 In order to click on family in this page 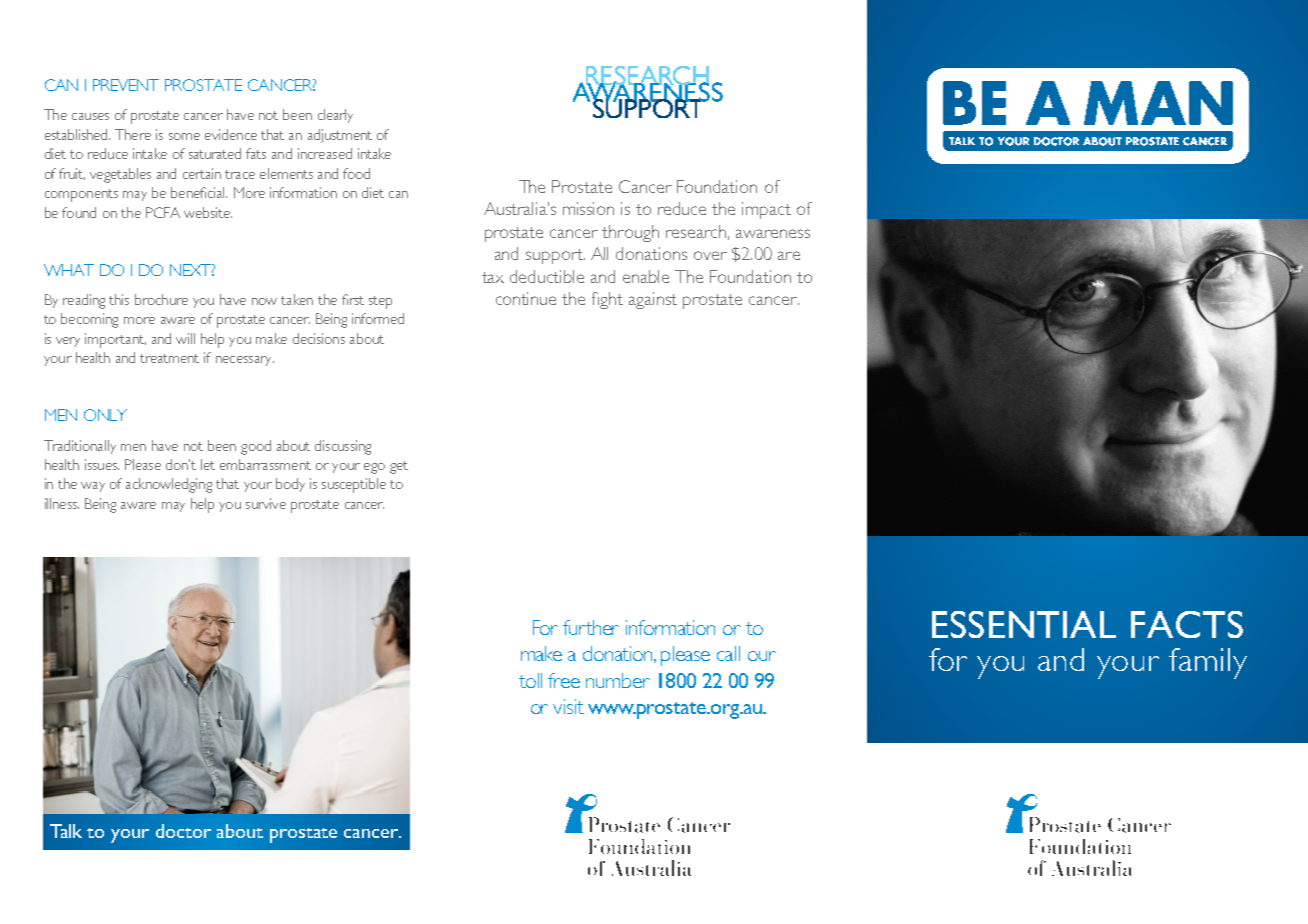, I will do `click(1208, 663)`.
